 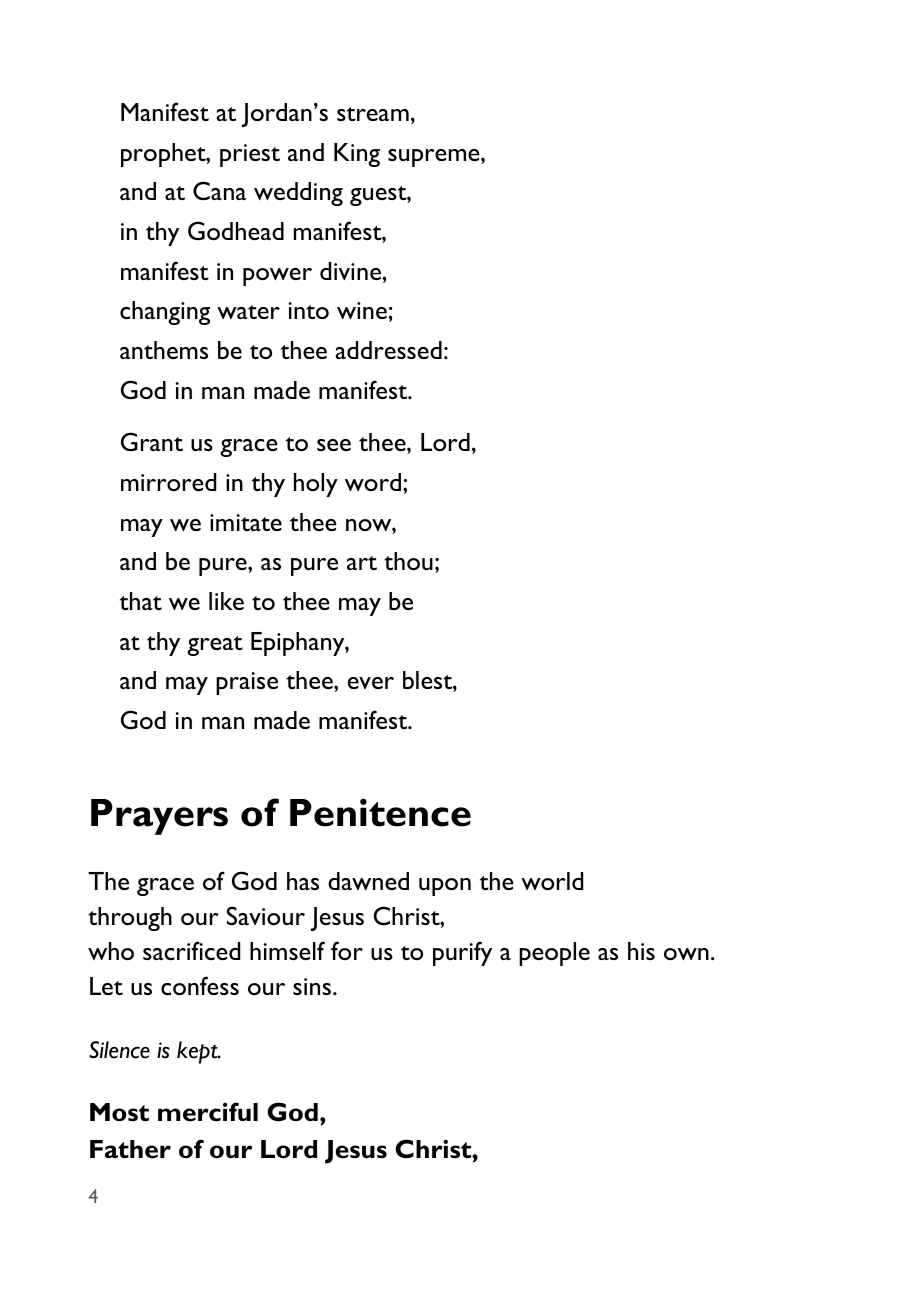 I want to click on mirrored, so click(x=168, y=482).
